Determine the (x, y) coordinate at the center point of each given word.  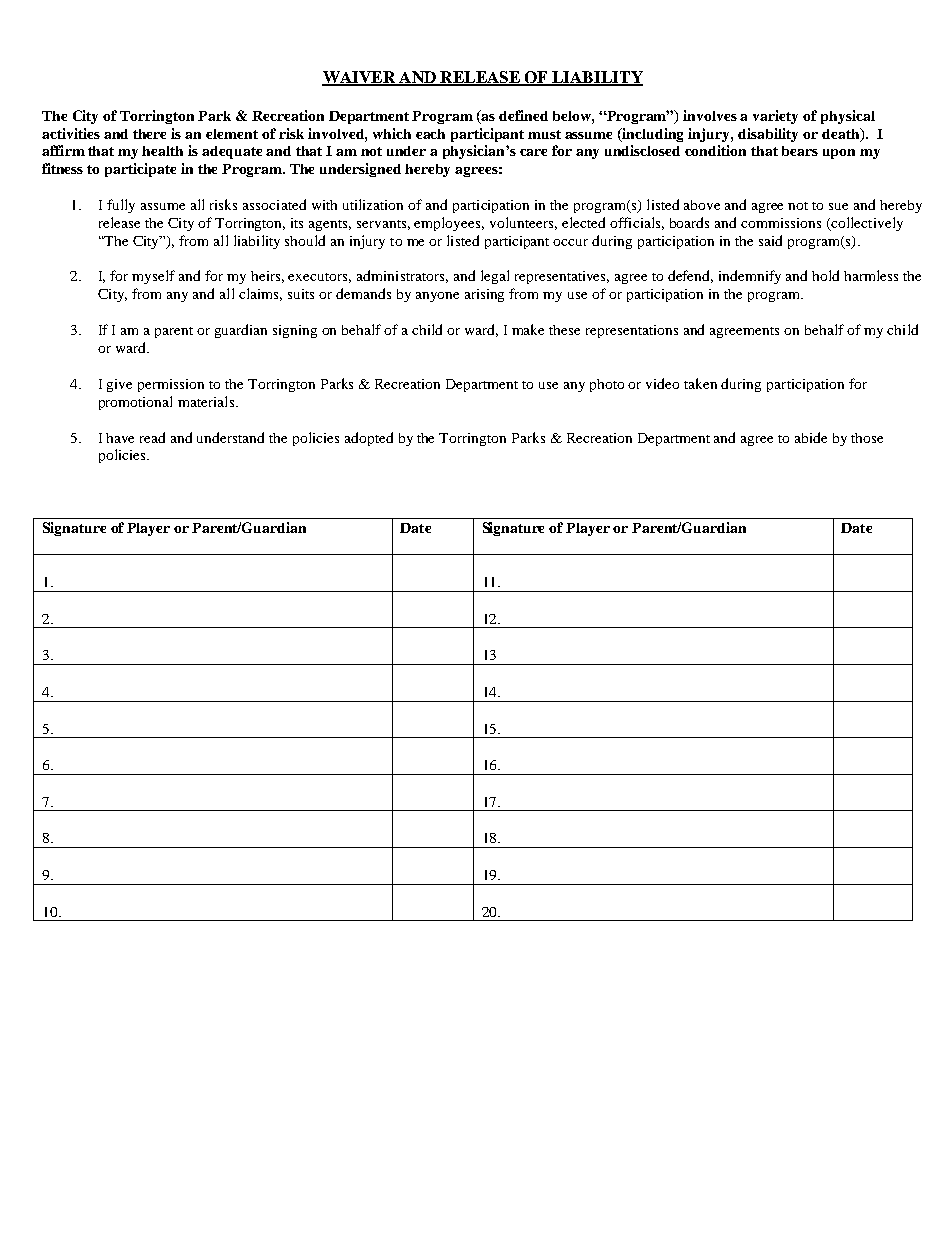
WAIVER (359, 78)
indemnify (750, 277)
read (152, 437)
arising (484, 295)
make (528, 329)
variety (775, 117)
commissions (781, 223)
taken (700, 383)
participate (140, 170)
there (149, 134)
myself (153, 277)
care (533, 152)
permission (171, 385)
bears (800, 151)
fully (121, 206)
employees (449, 224)
